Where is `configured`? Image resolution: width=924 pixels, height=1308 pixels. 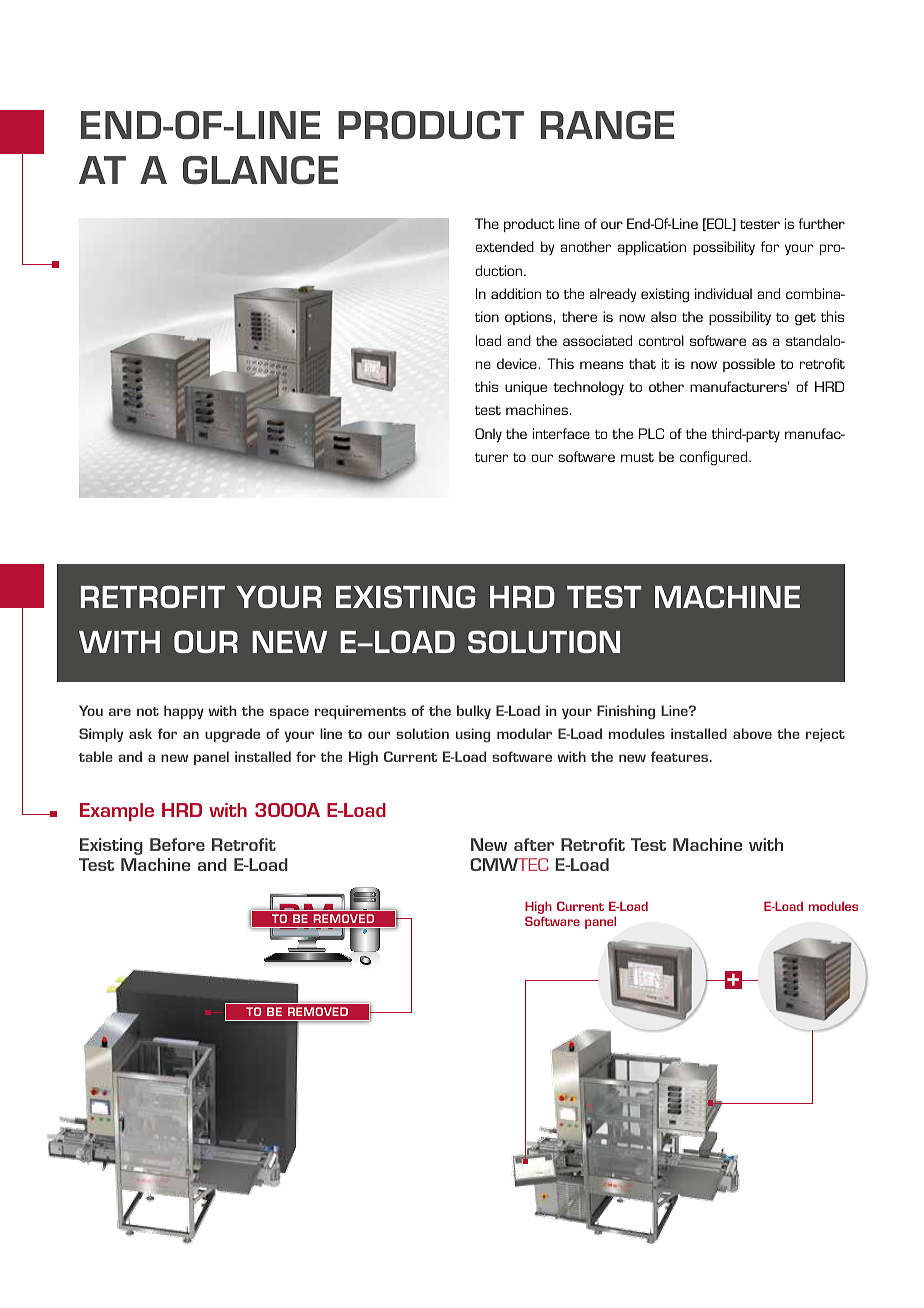 configured is located at coordinates (715, 458).
